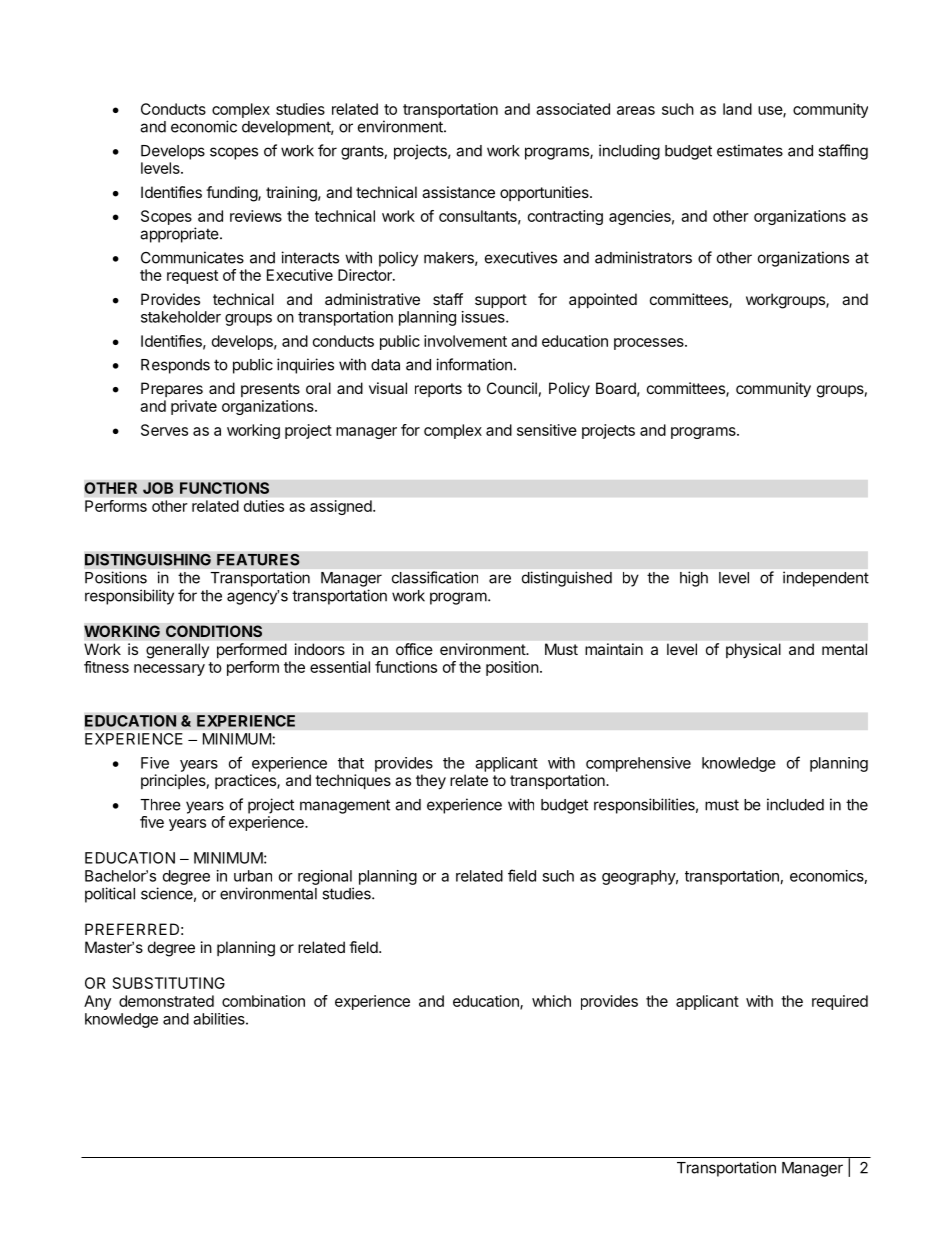  Describe the element at coordinates (551, 1001) in the screenshot. I see `which` at that location.
